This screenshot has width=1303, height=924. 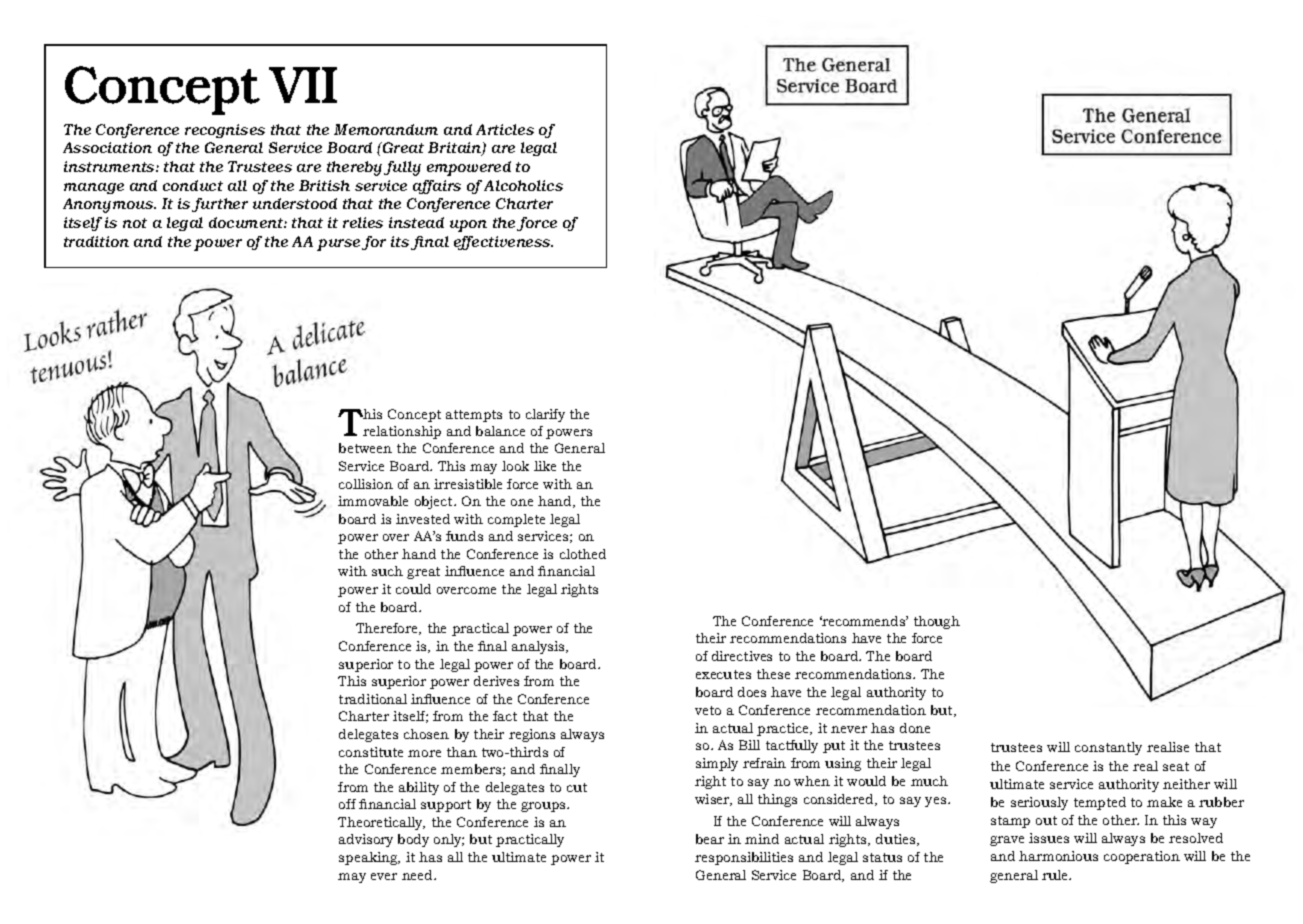 What do you see at coordinates (503, 243) in the screenshot?
I see `effectiveness` at bounding box center [503, 243].
